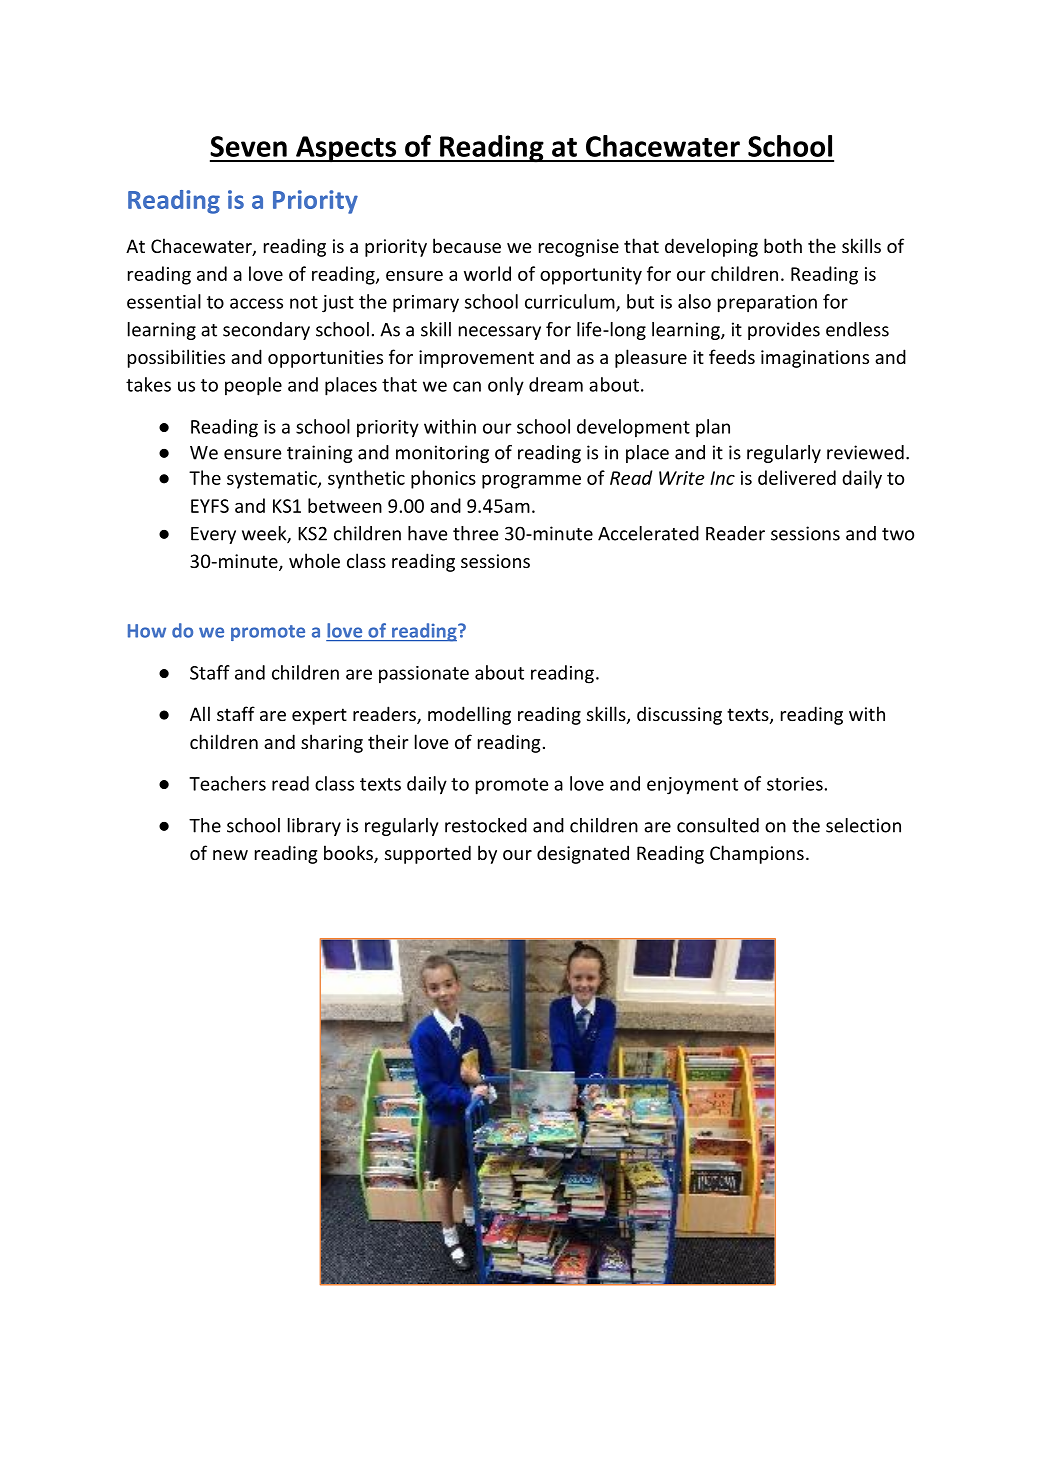  Describe the element at coordinates (571, 302) in the screenshot. I see `curriculum` at that location.
